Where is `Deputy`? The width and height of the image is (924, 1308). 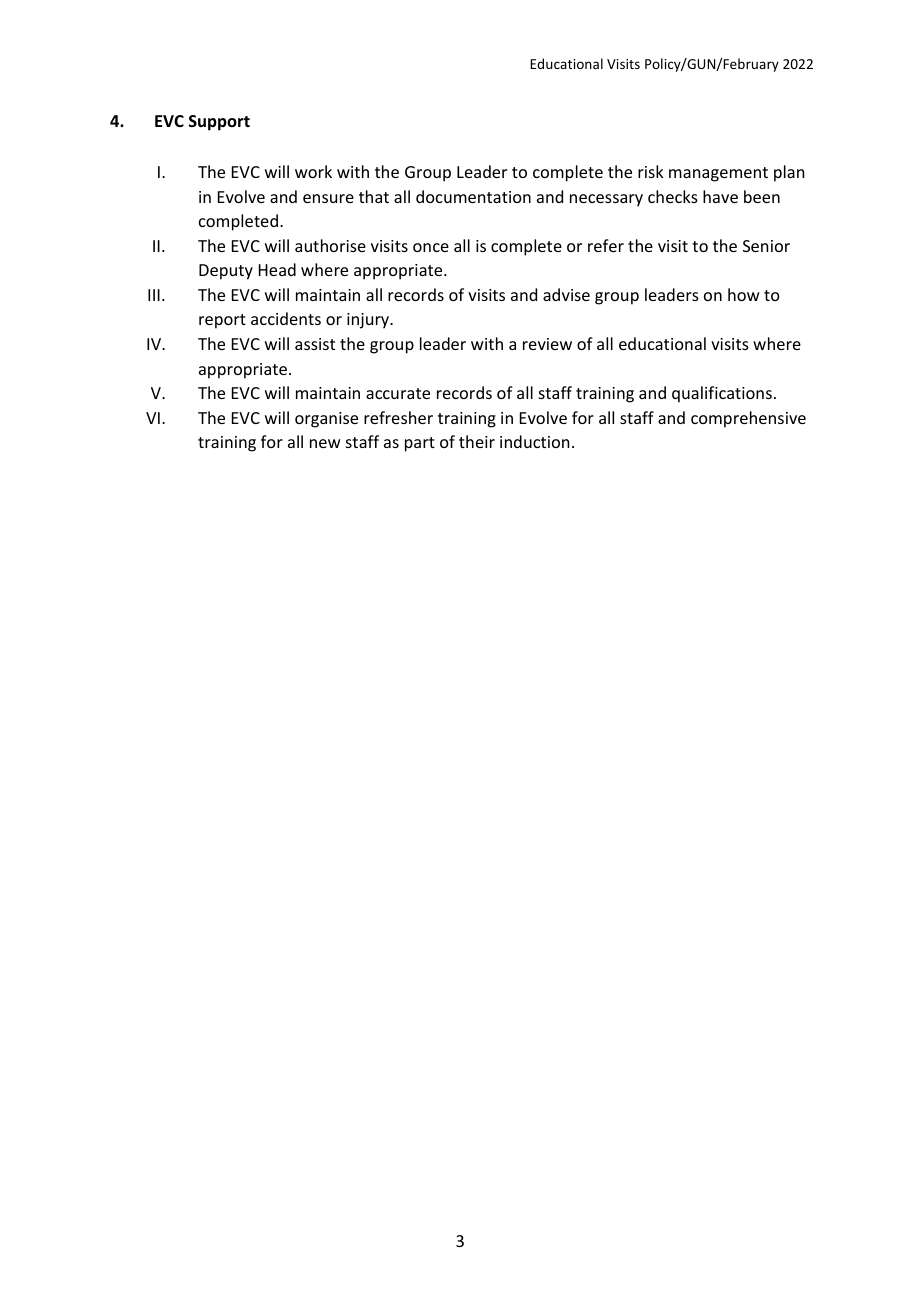
Deputy is located at coordinates (226, 272).
